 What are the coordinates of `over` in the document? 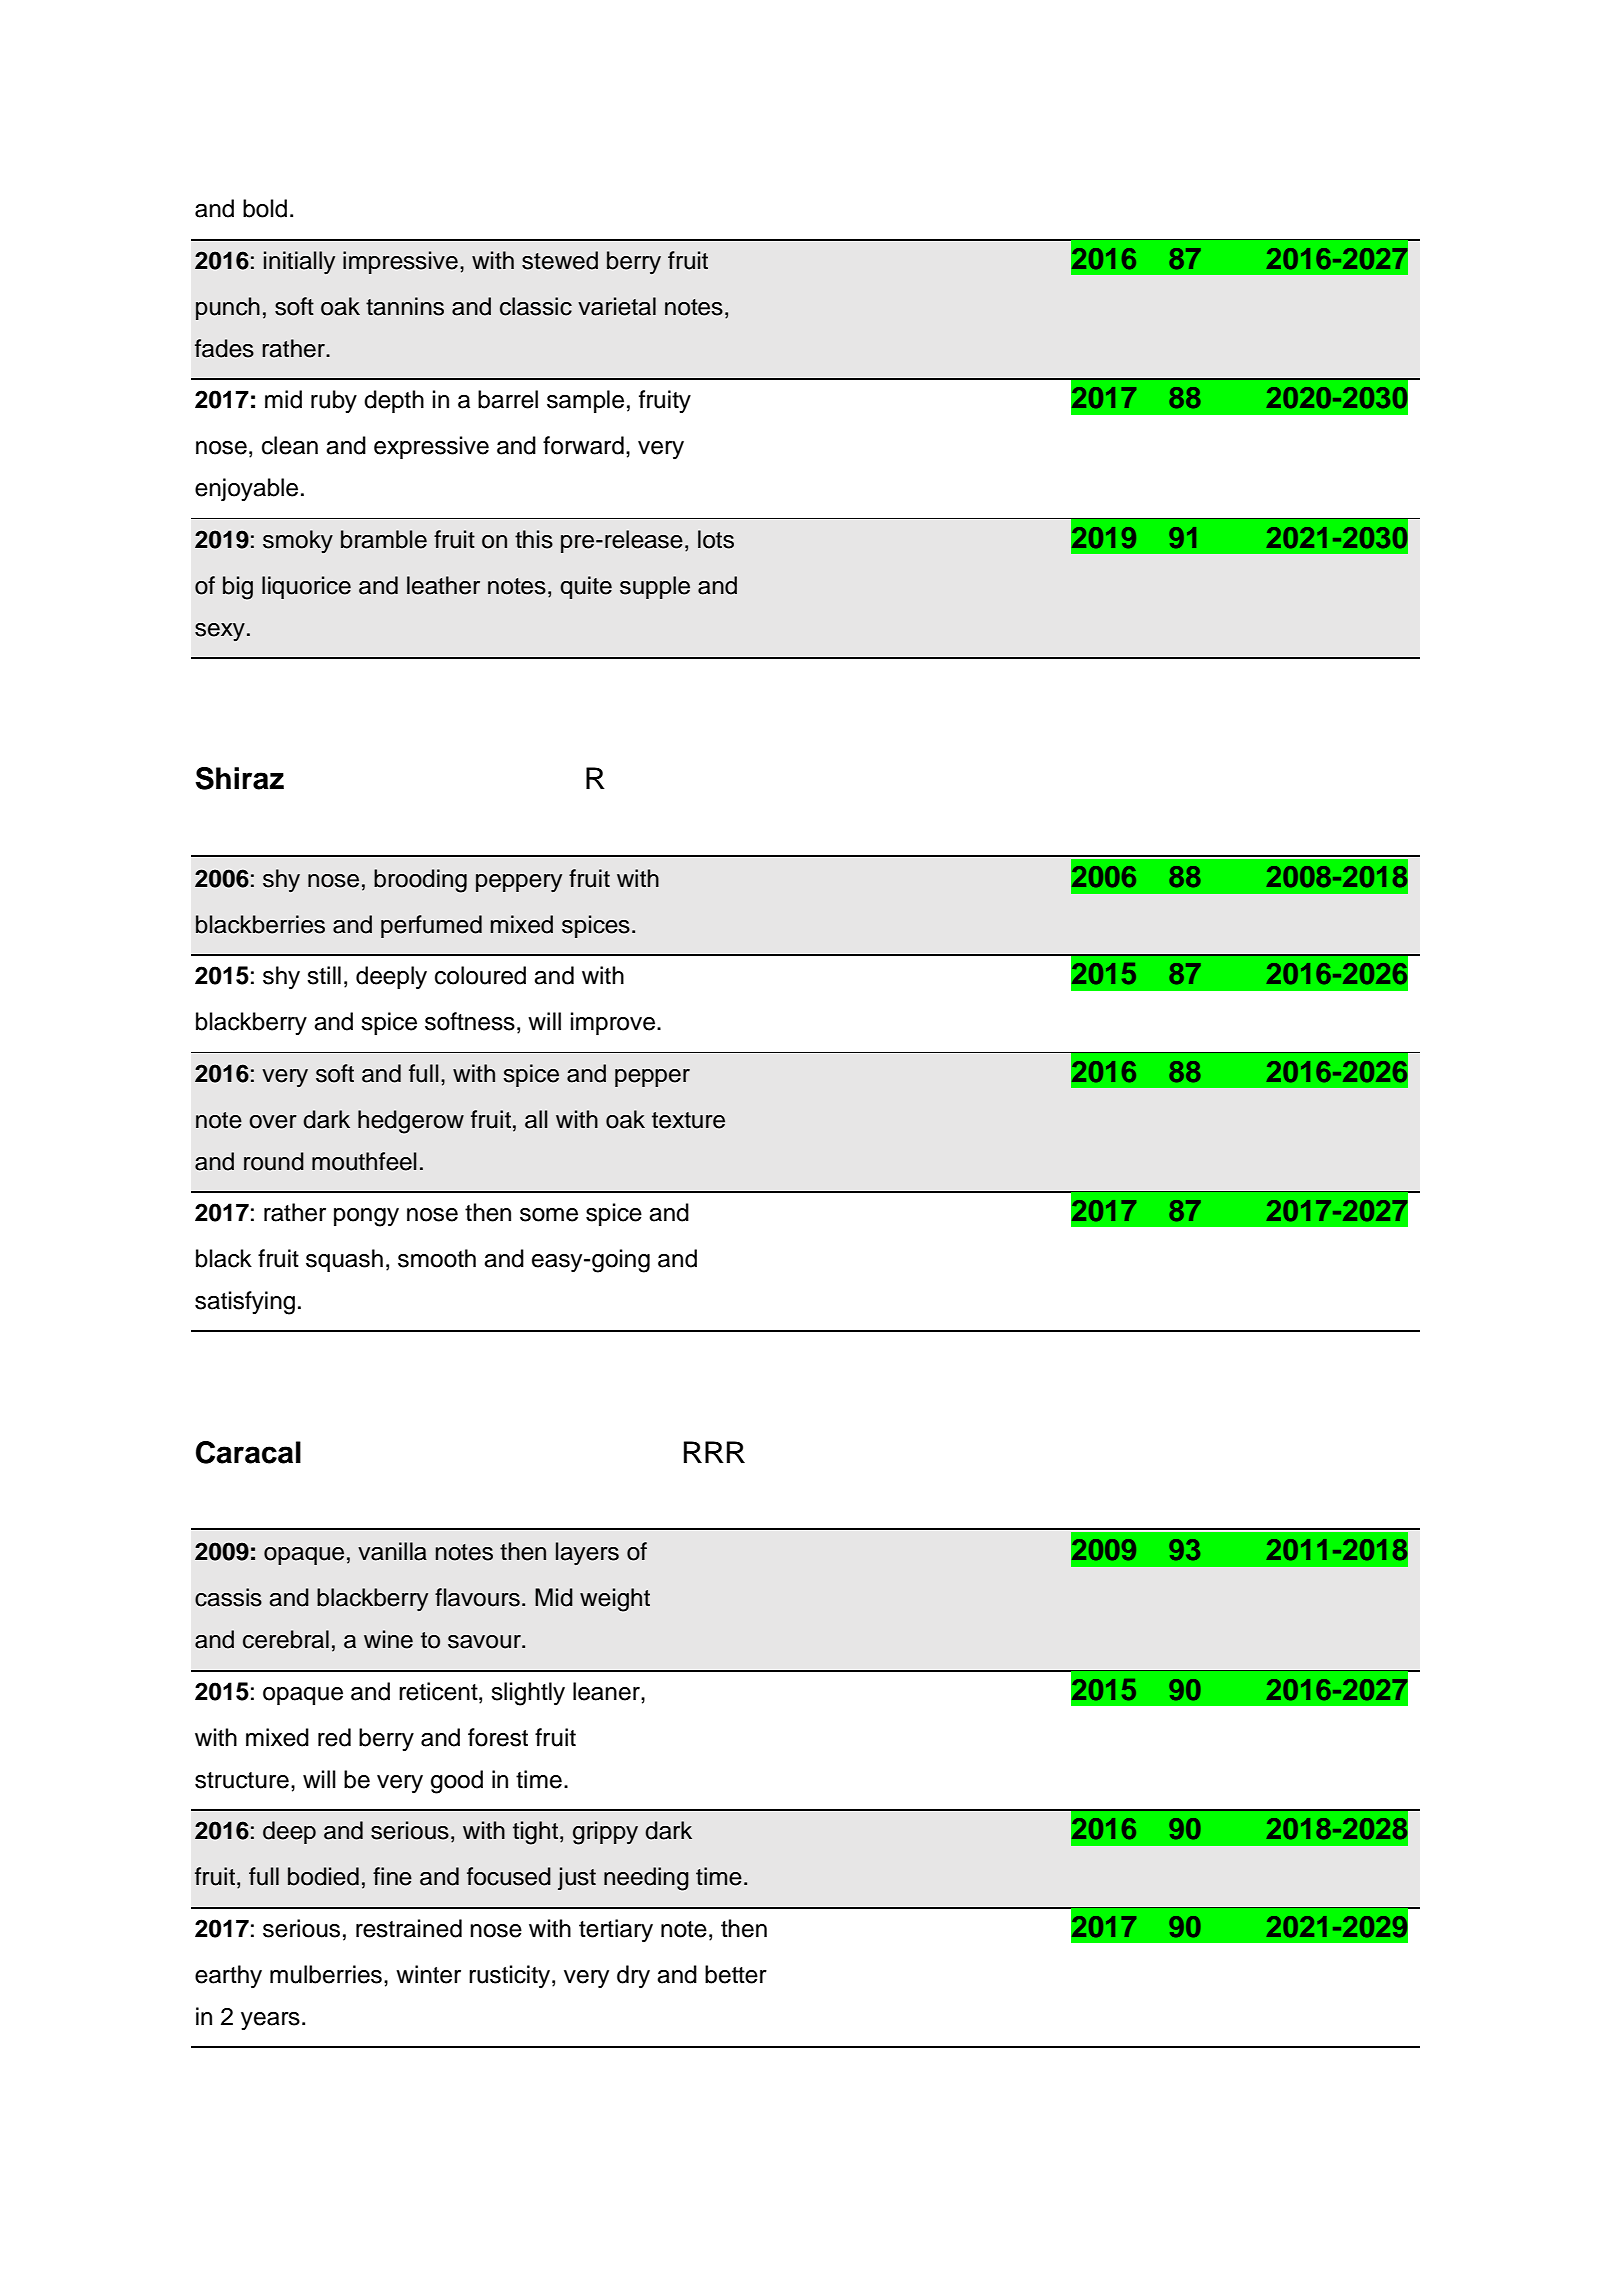 It's located at (273, 1122).
